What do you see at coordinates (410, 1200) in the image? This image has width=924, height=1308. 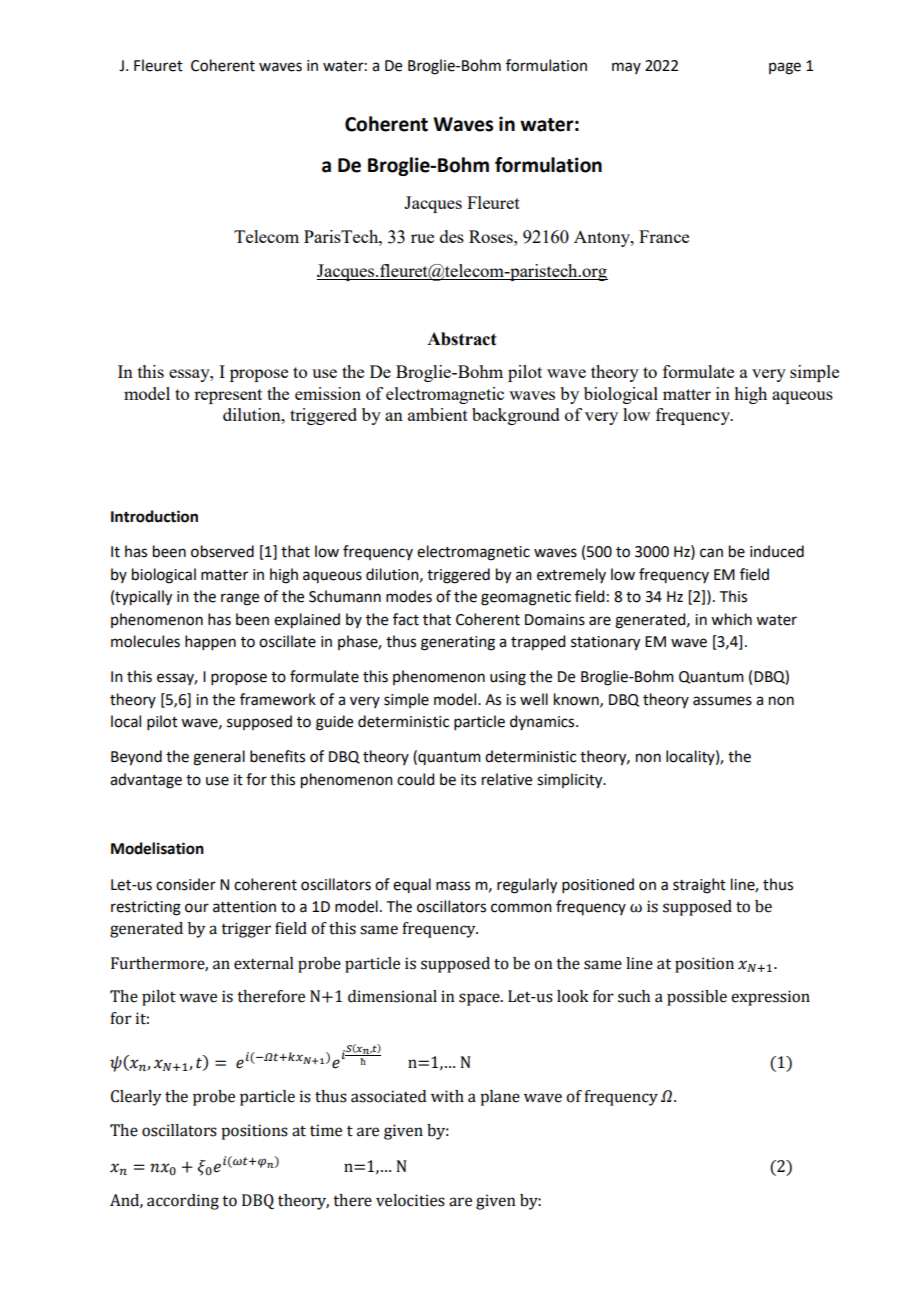 I see `velocities` at bounding box center [410, 1200].
